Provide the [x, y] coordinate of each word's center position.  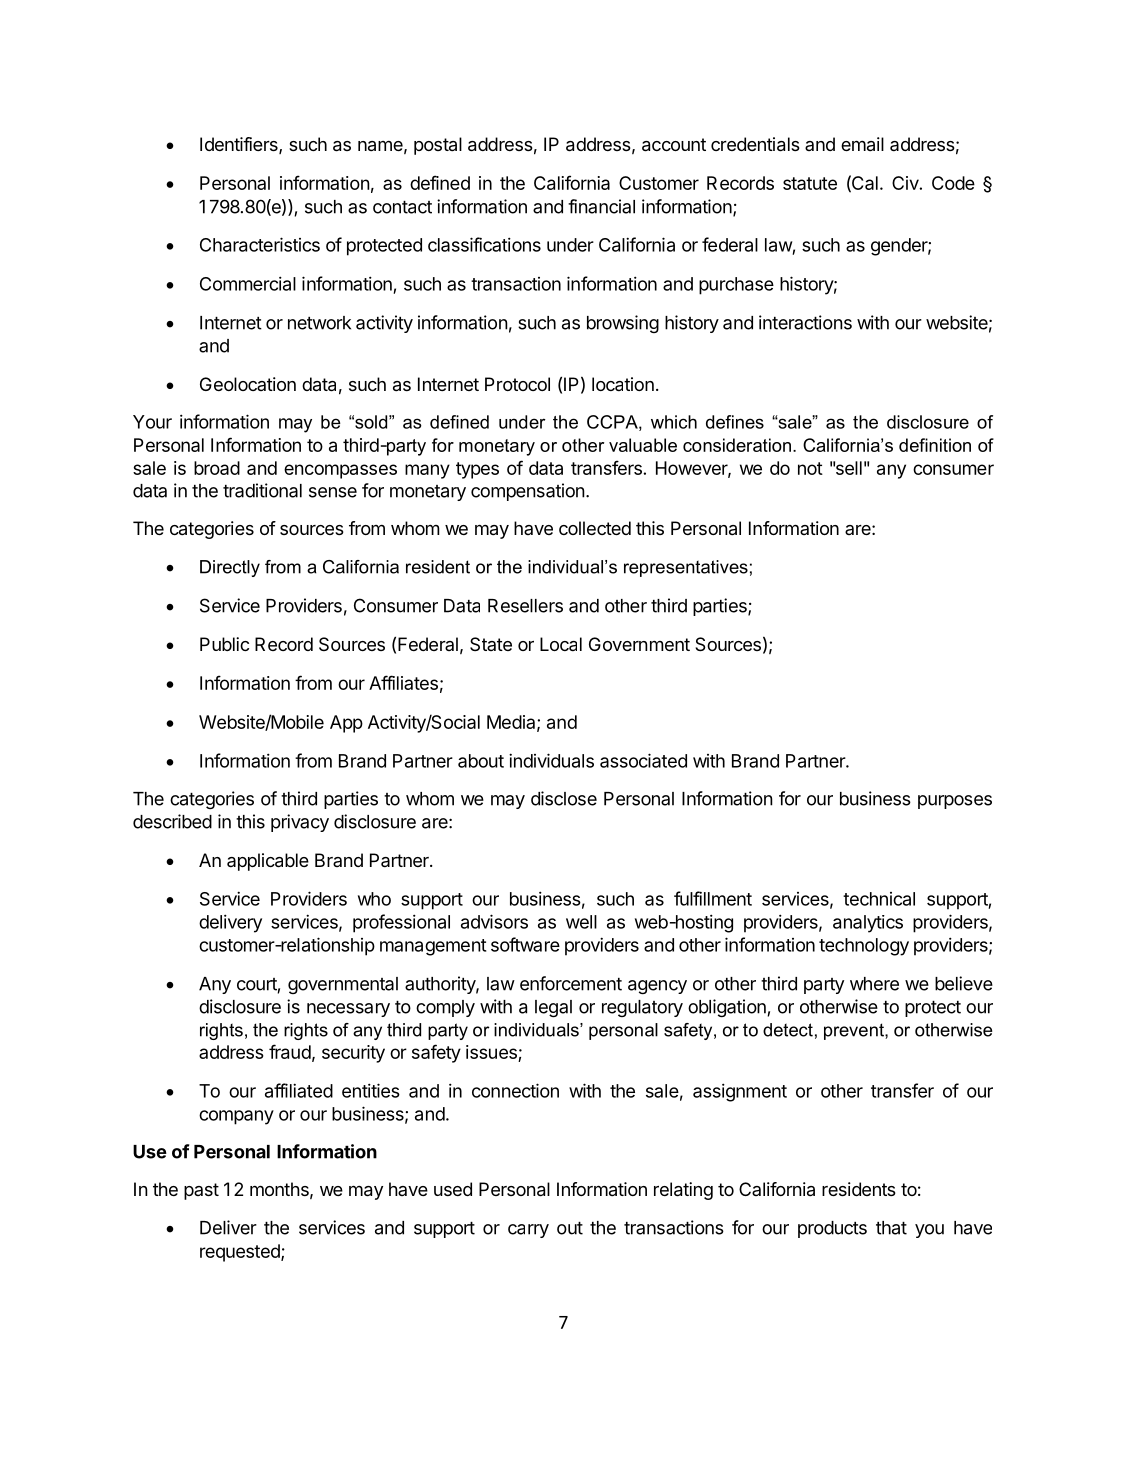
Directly [230, 568]
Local [561, 644]
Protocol [517, 384]
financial [601, 206]
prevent [855, 1031]
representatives [686, 568]
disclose [564, 798]
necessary [348, 1010]
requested [241, 1253]
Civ [906, 183]
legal [553, 1008]
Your [152, 422]
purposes [955, 802]
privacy [300, 823]
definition [935, 445]
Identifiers [240, 145]
